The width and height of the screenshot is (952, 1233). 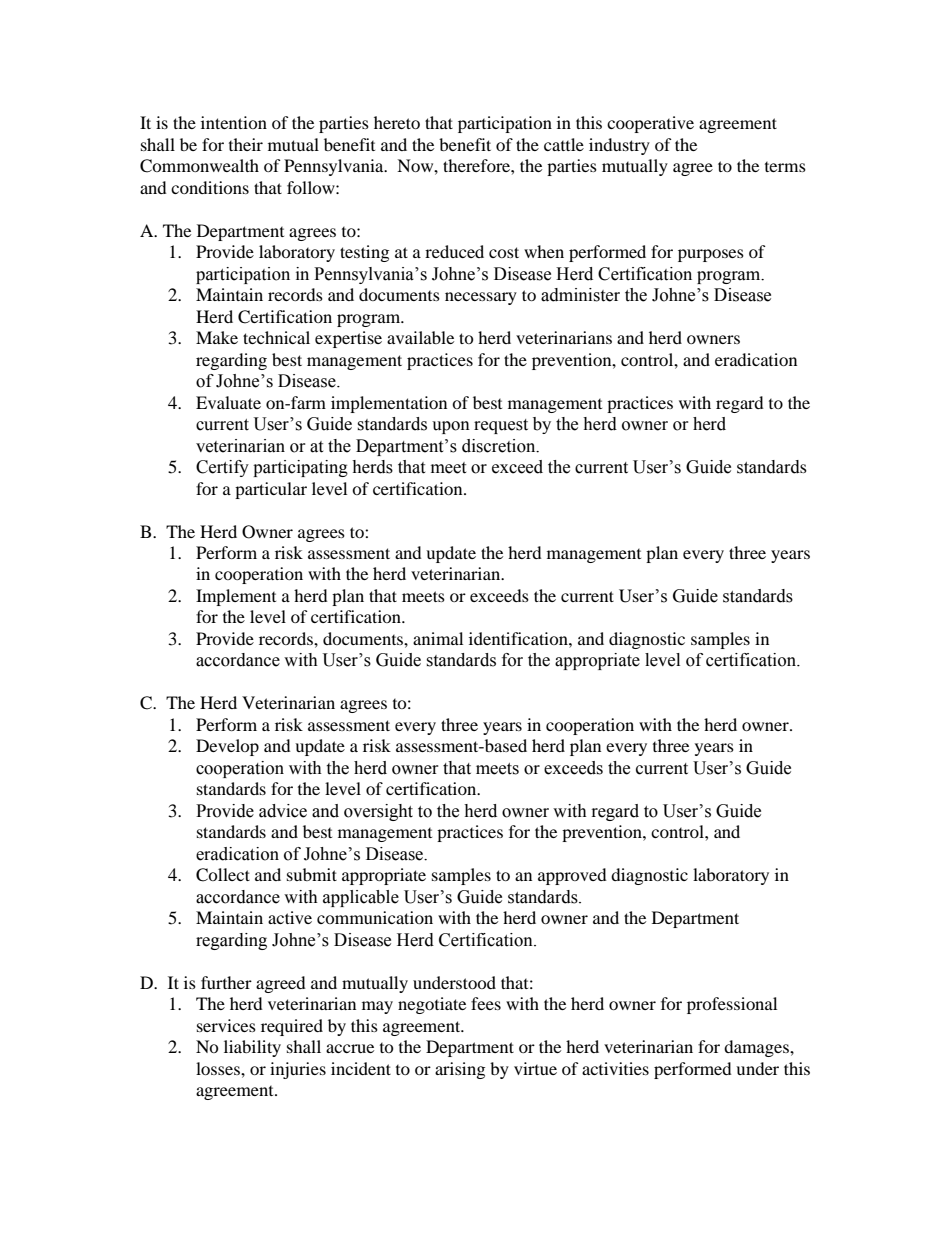 What do you see at coordinates (252, 1048) in the screenshot?
I see `liability` at bounding box center [252, 1048].
